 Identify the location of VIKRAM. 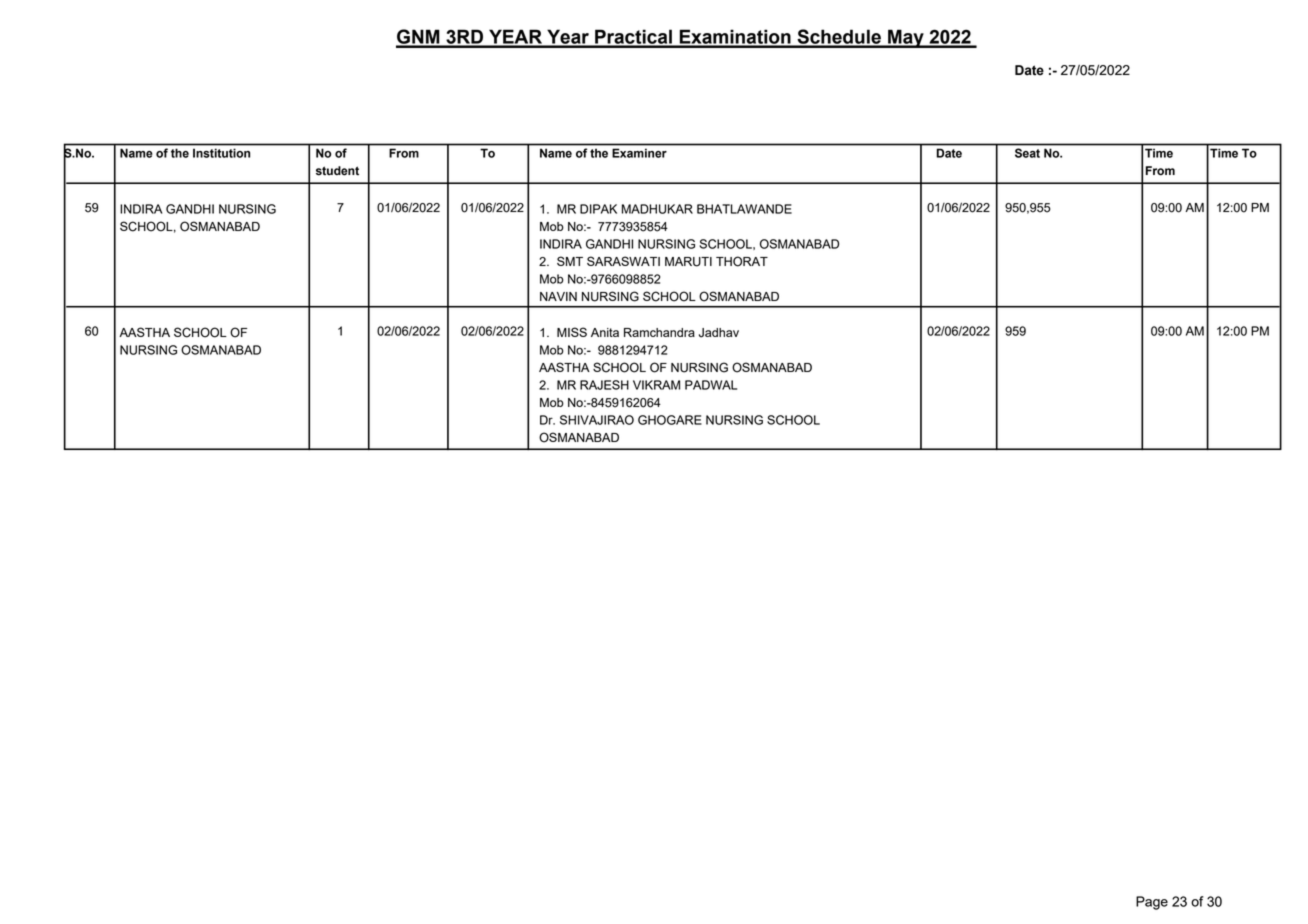
(656, 385).
